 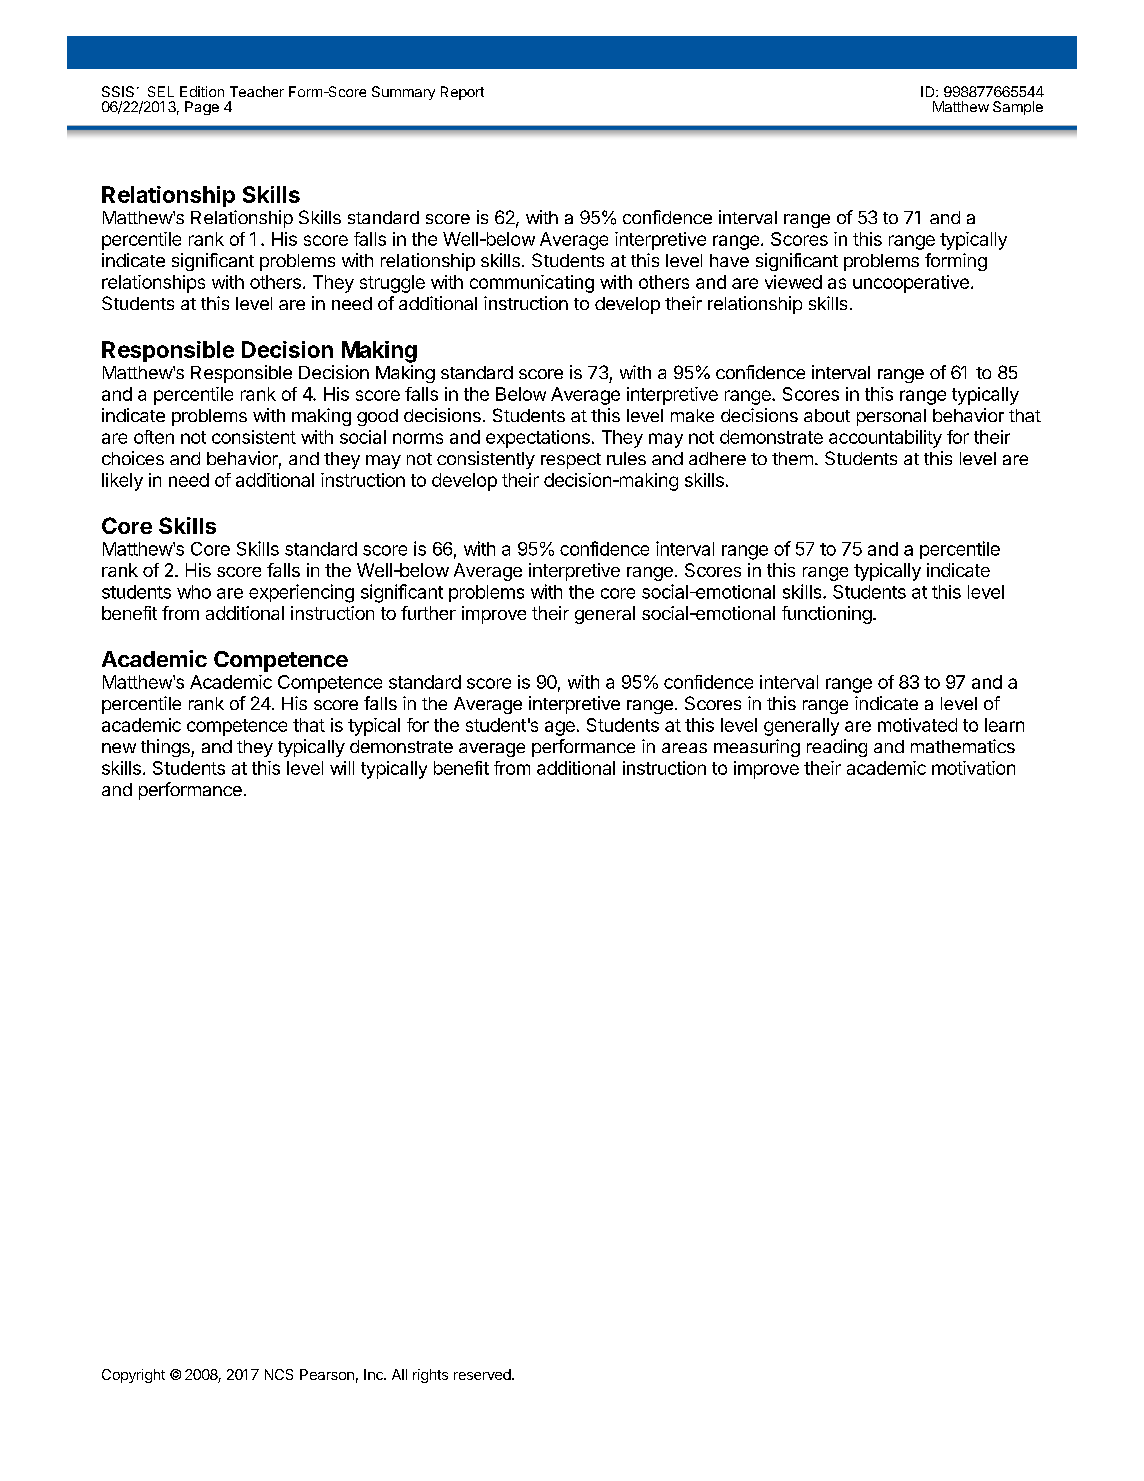 What do you see at coordinates (279, 1374) in the document?
I see `NCS` at bounding box center [279, 1374].
